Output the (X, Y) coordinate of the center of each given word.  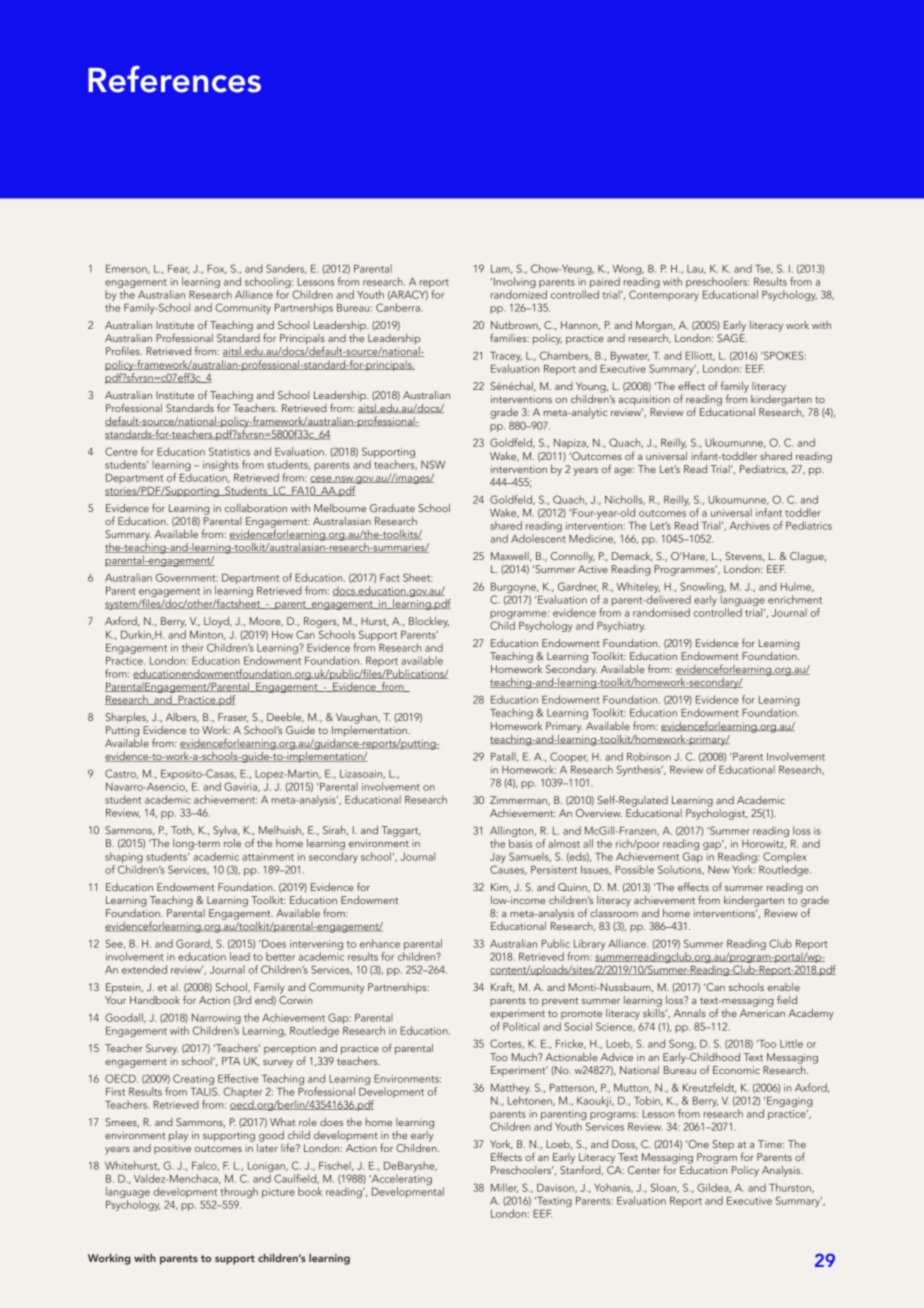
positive (172, 1149)
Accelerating (400, 1181)
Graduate (392, 508)
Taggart (400, 831)
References (174, 79)
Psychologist (717, 813)
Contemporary (664, 295)
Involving (513, 284)
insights (221, 465)
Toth (182, 830)
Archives (750, 525)
